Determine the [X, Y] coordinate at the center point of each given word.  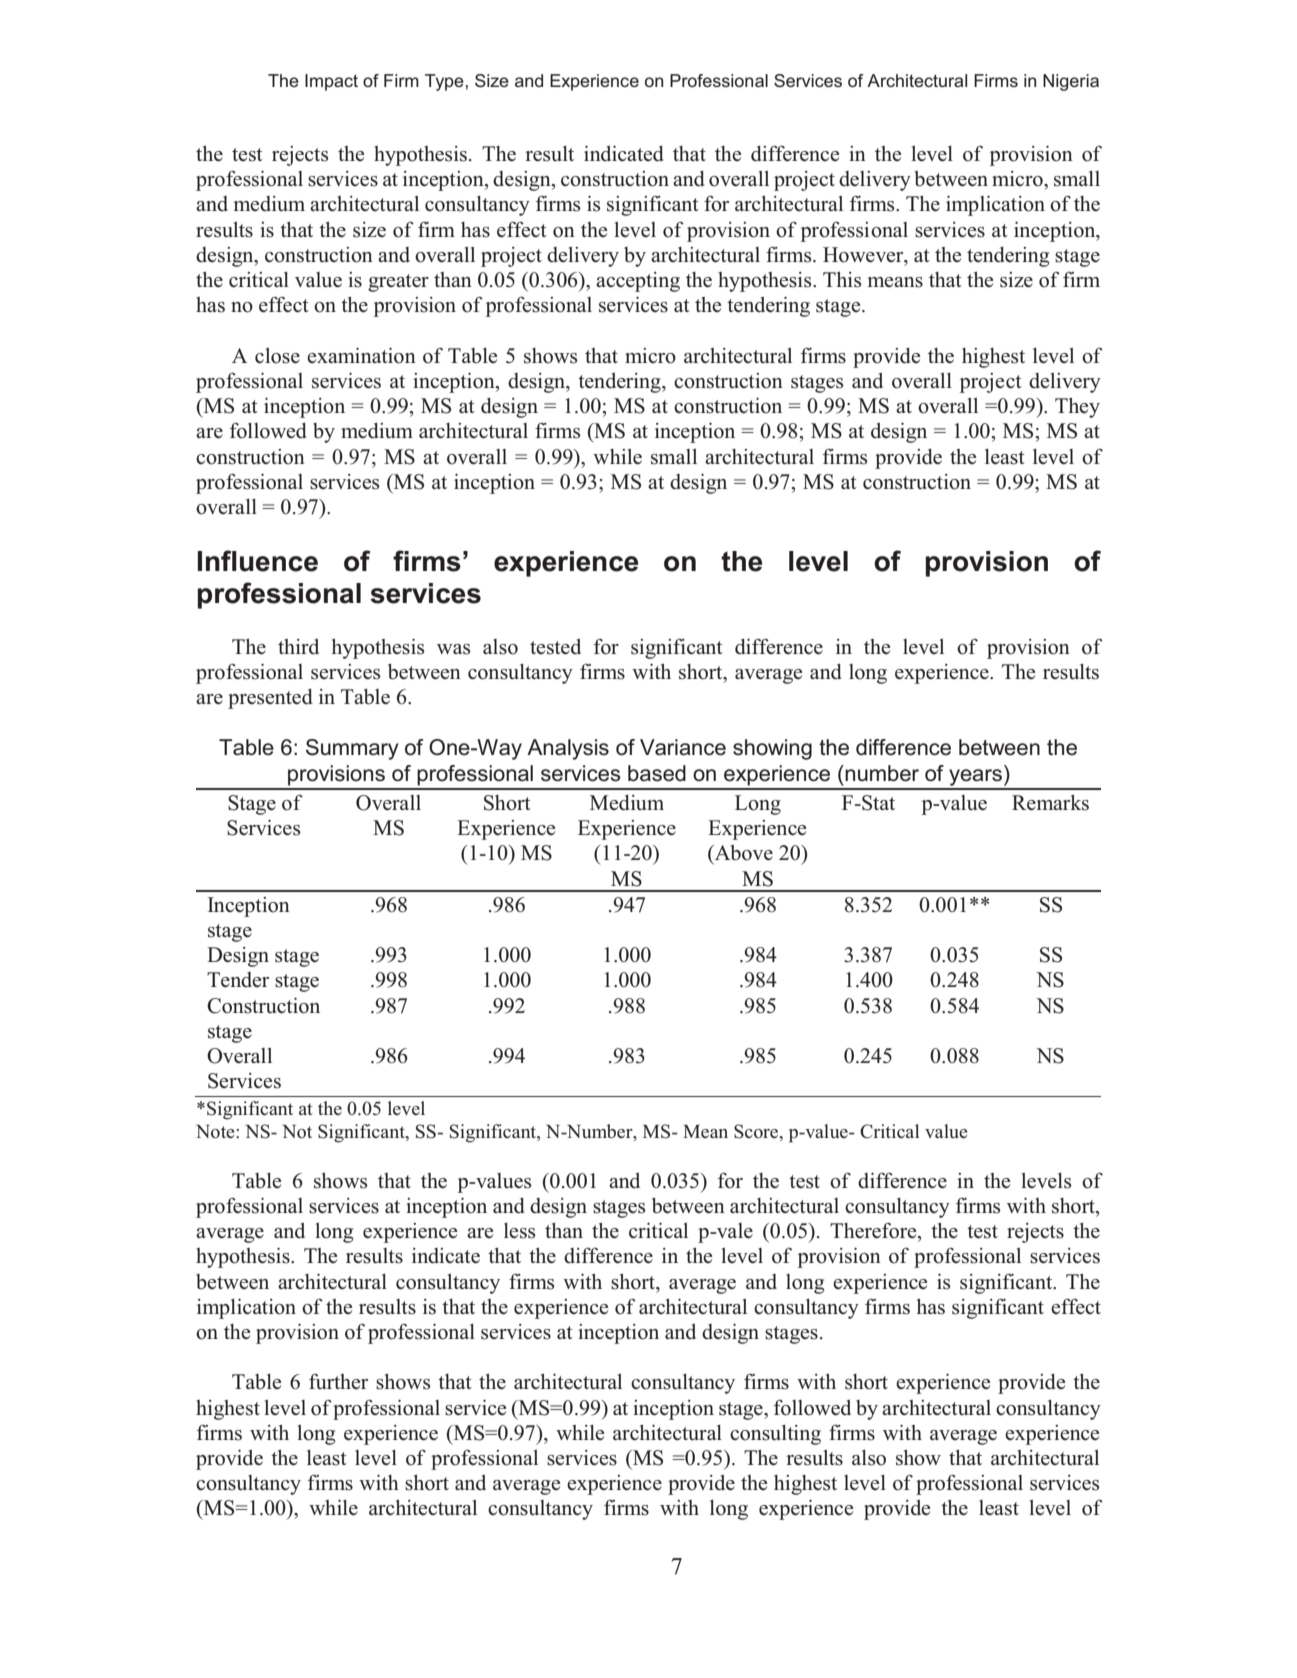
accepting [638, 282]
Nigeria [1071, 82]
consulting [775, 1435]
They [1077, 407]
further [338, 1382]
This [842, 279]
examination [361, 356]
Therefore [874, 1231]
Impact [331, 82]
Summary [352, 749]
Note [216, 1132]
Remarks [1050, 802]
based [657, 773]
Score [757, 1131]
